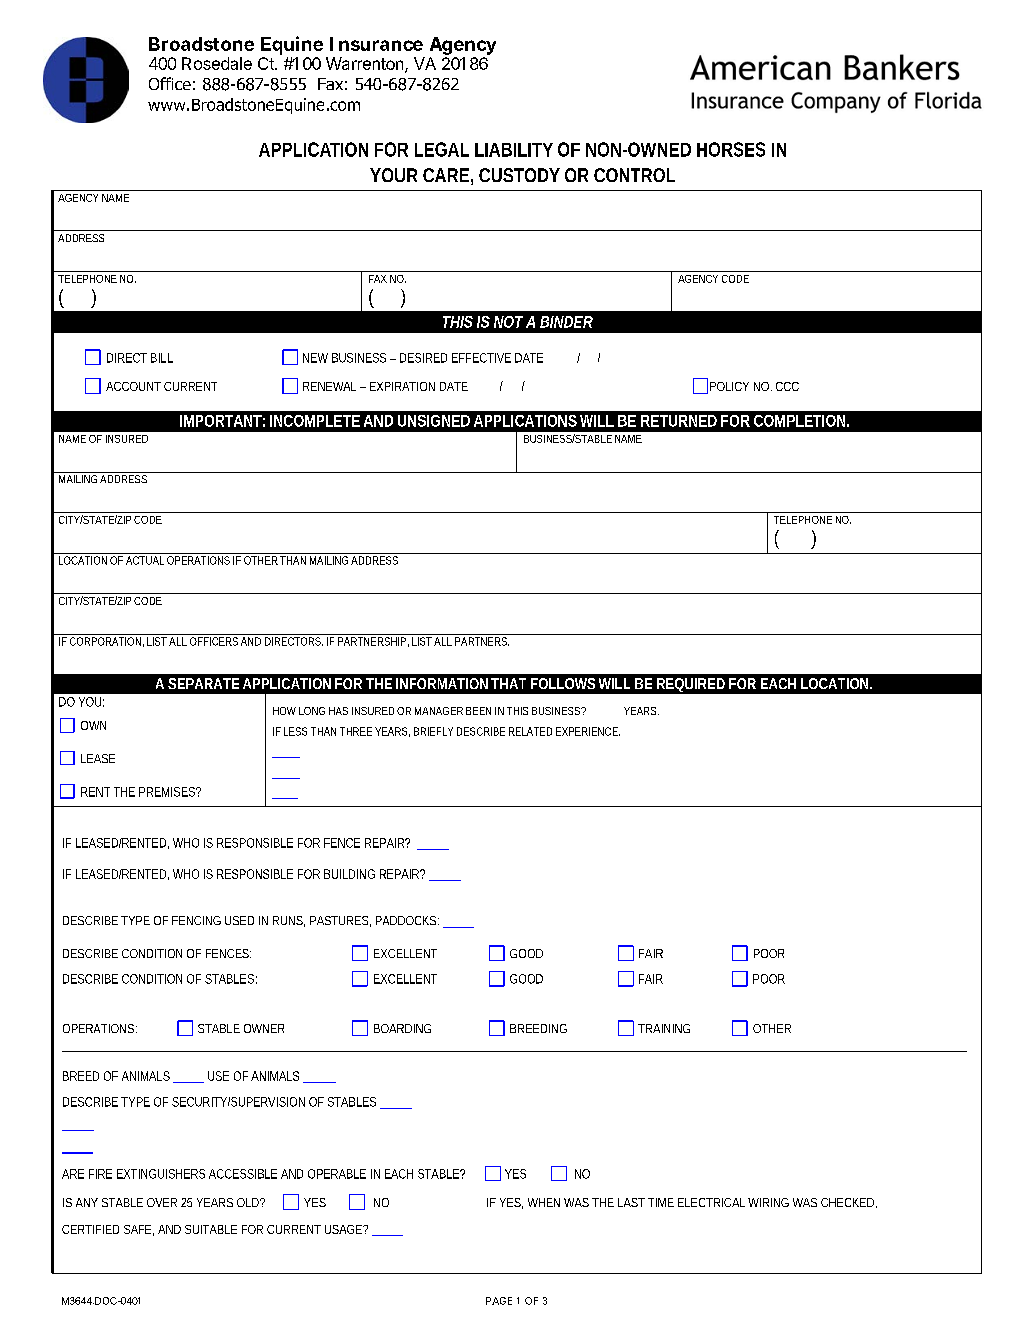 The height and width of the screenshot is (1337, 1033). What do you see at coordinates (145, 559) in the screenshot?
I see `ACTUAL` at bounding box center [145, 559].
